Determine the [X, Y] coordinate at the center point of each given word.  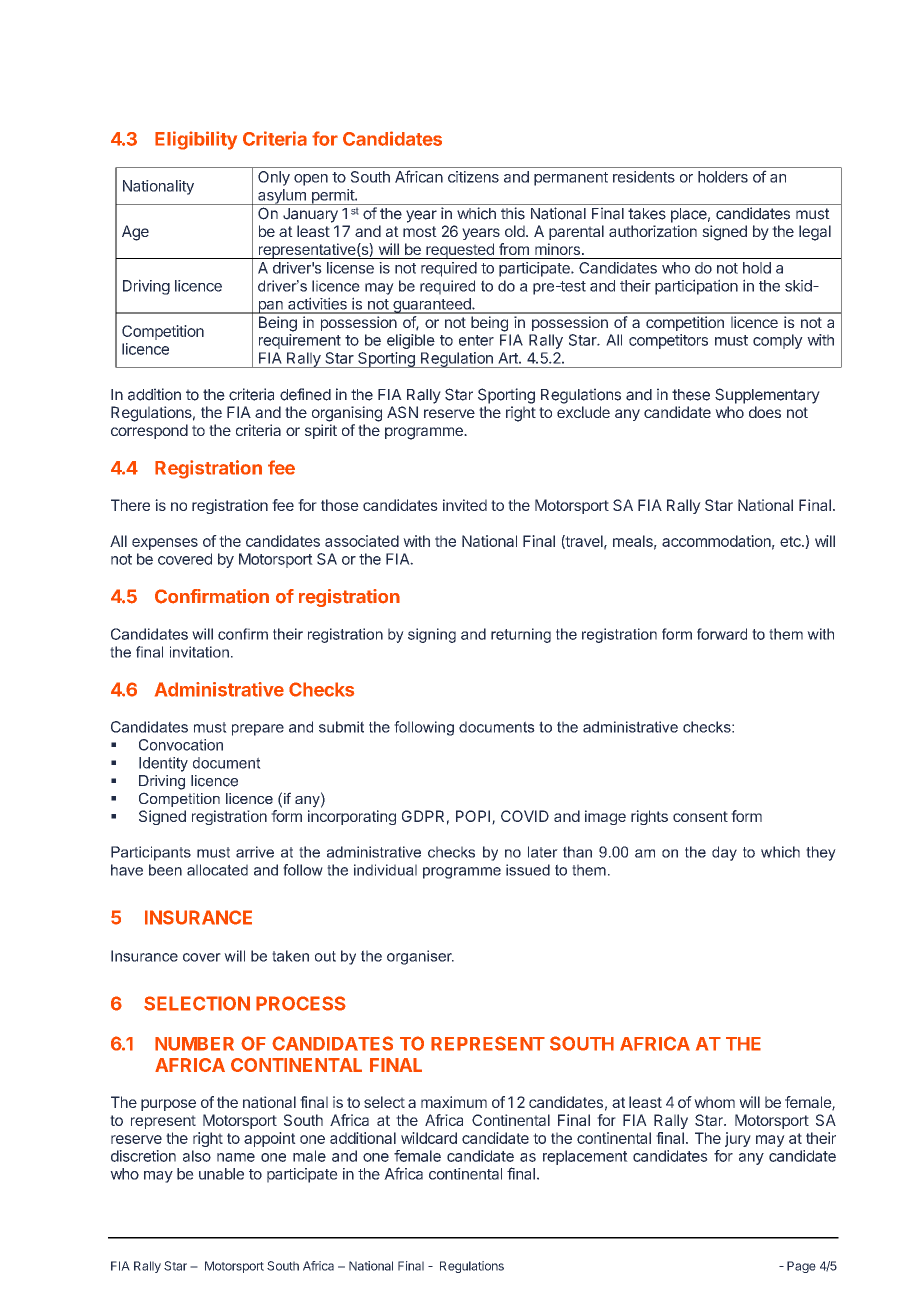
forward [722, 634]
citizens [473, 177]
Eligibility [196, 140]
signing [432, 635]
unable [221, 1174]
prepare [258, 730]
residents [644, 177]
